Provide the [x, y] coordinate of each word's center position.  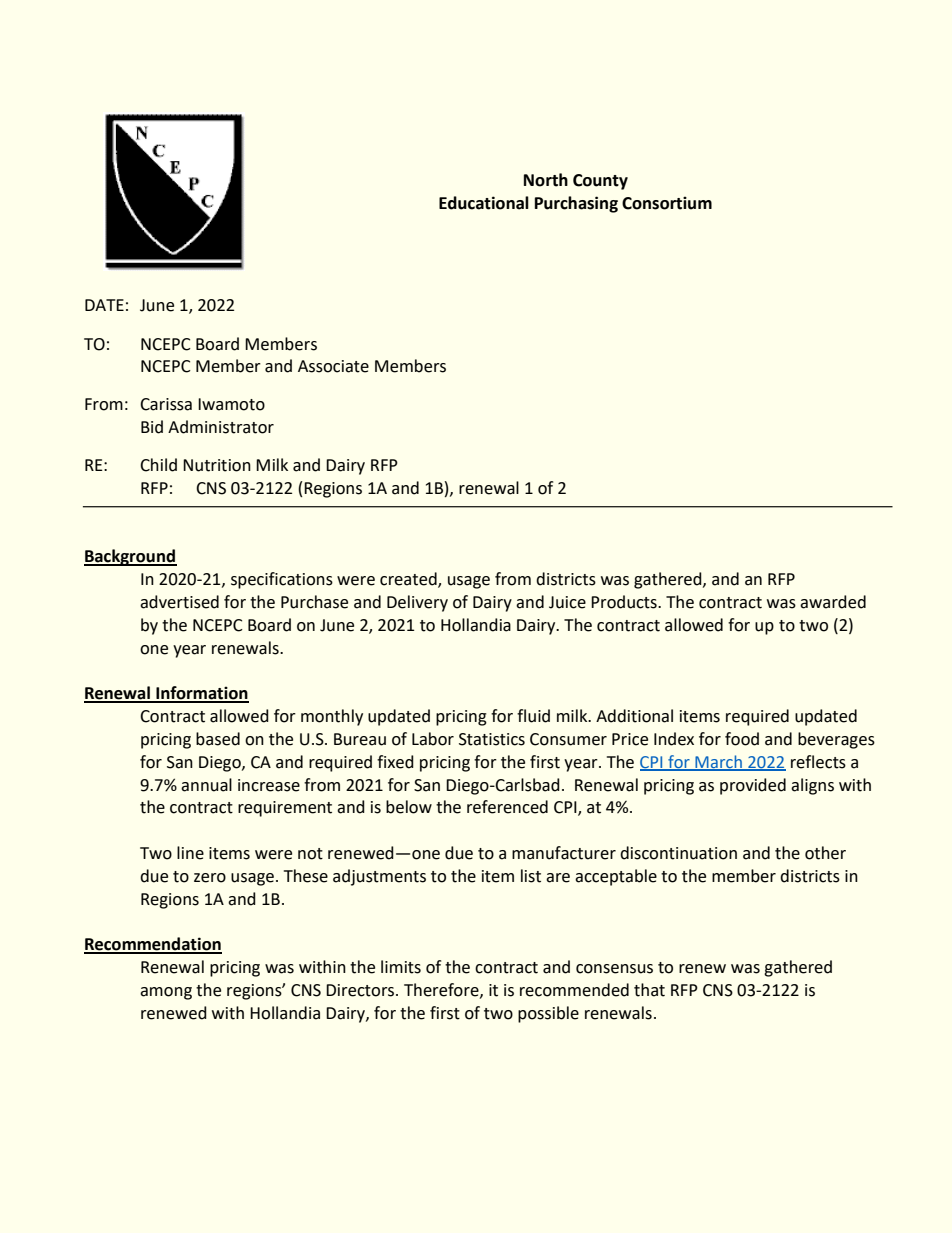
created [409, 580]
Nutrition [217, 465]
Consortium [667, 203]
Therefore [442, 990]
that [649, 990]
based [218, 739]
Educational [484, 203]
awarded [833, 602]
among [166, 993]
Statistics [492, 739]
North [546, 180]
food [742, 739]
